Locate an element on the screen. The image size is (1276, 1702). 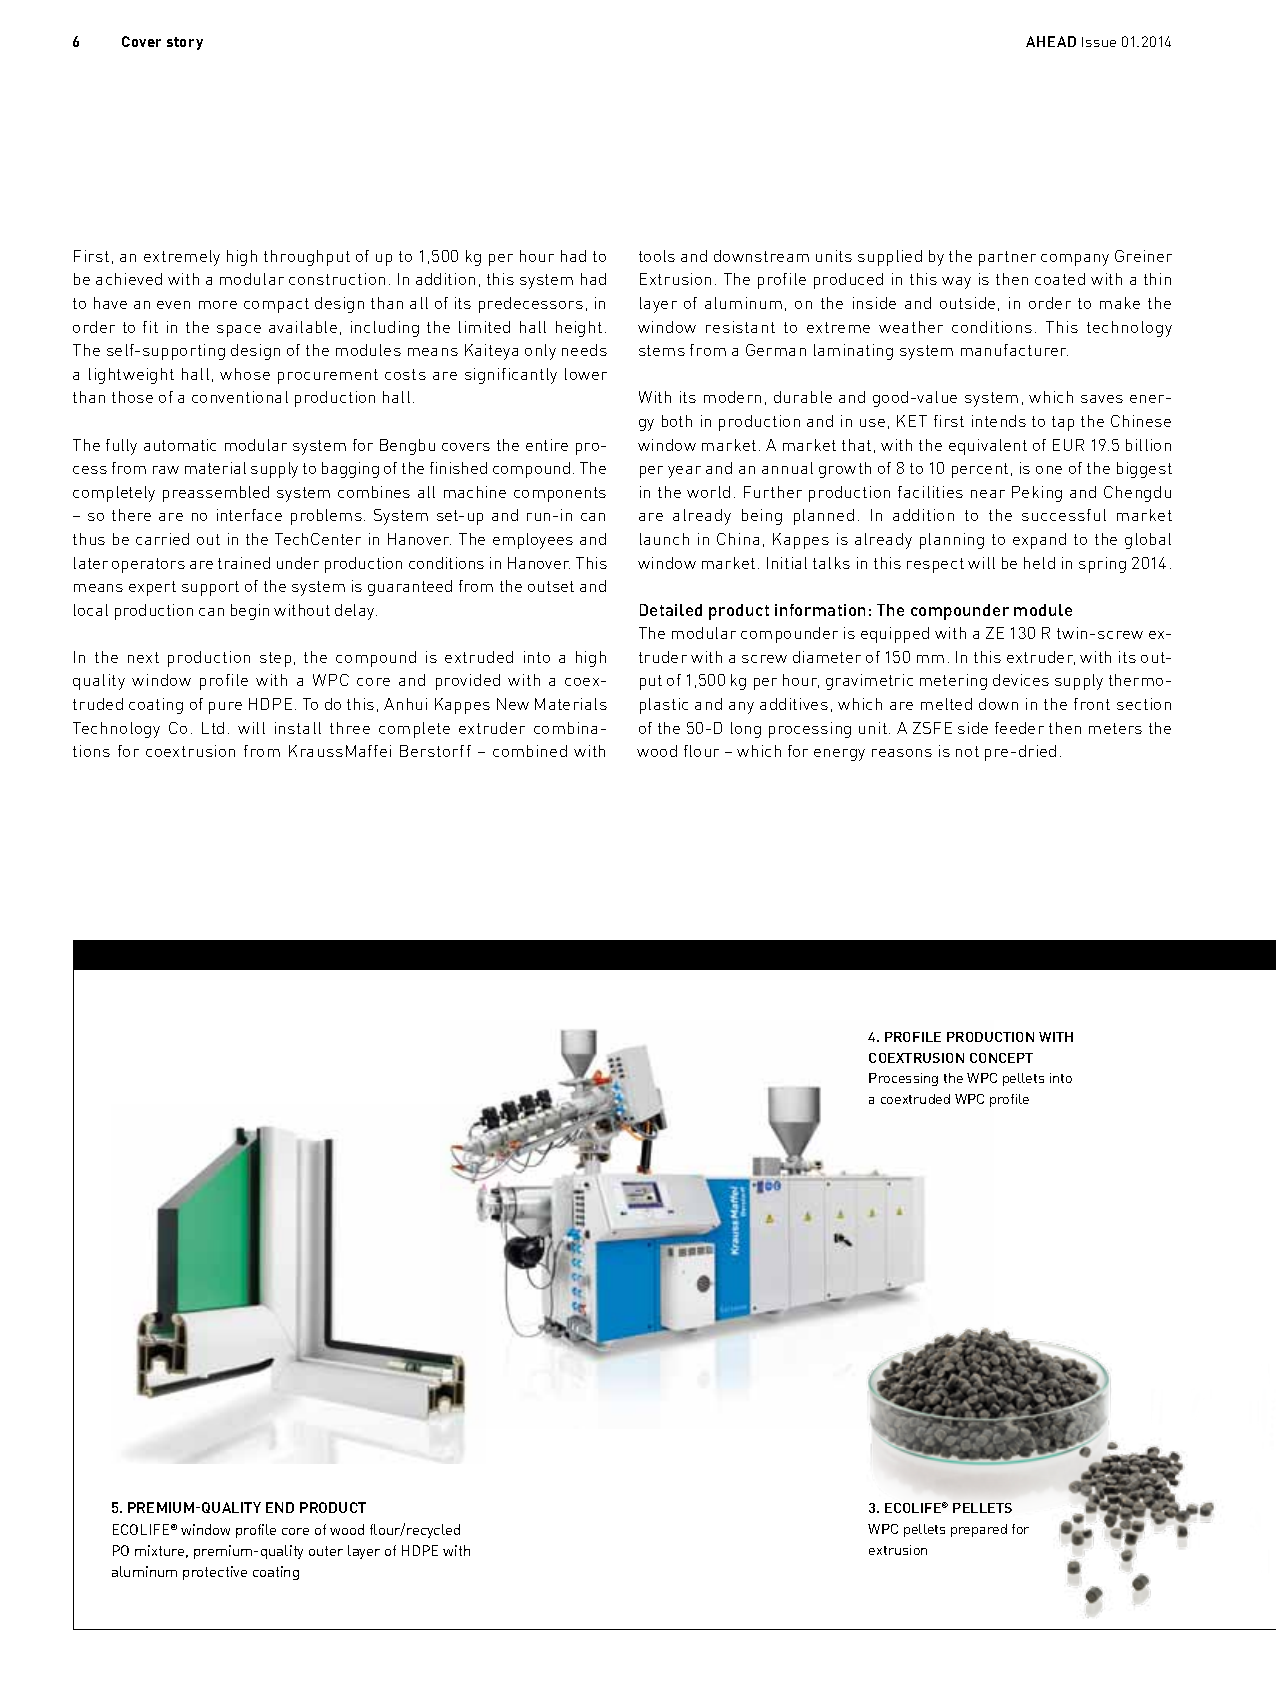
story is located at coordinates (185, 43).
